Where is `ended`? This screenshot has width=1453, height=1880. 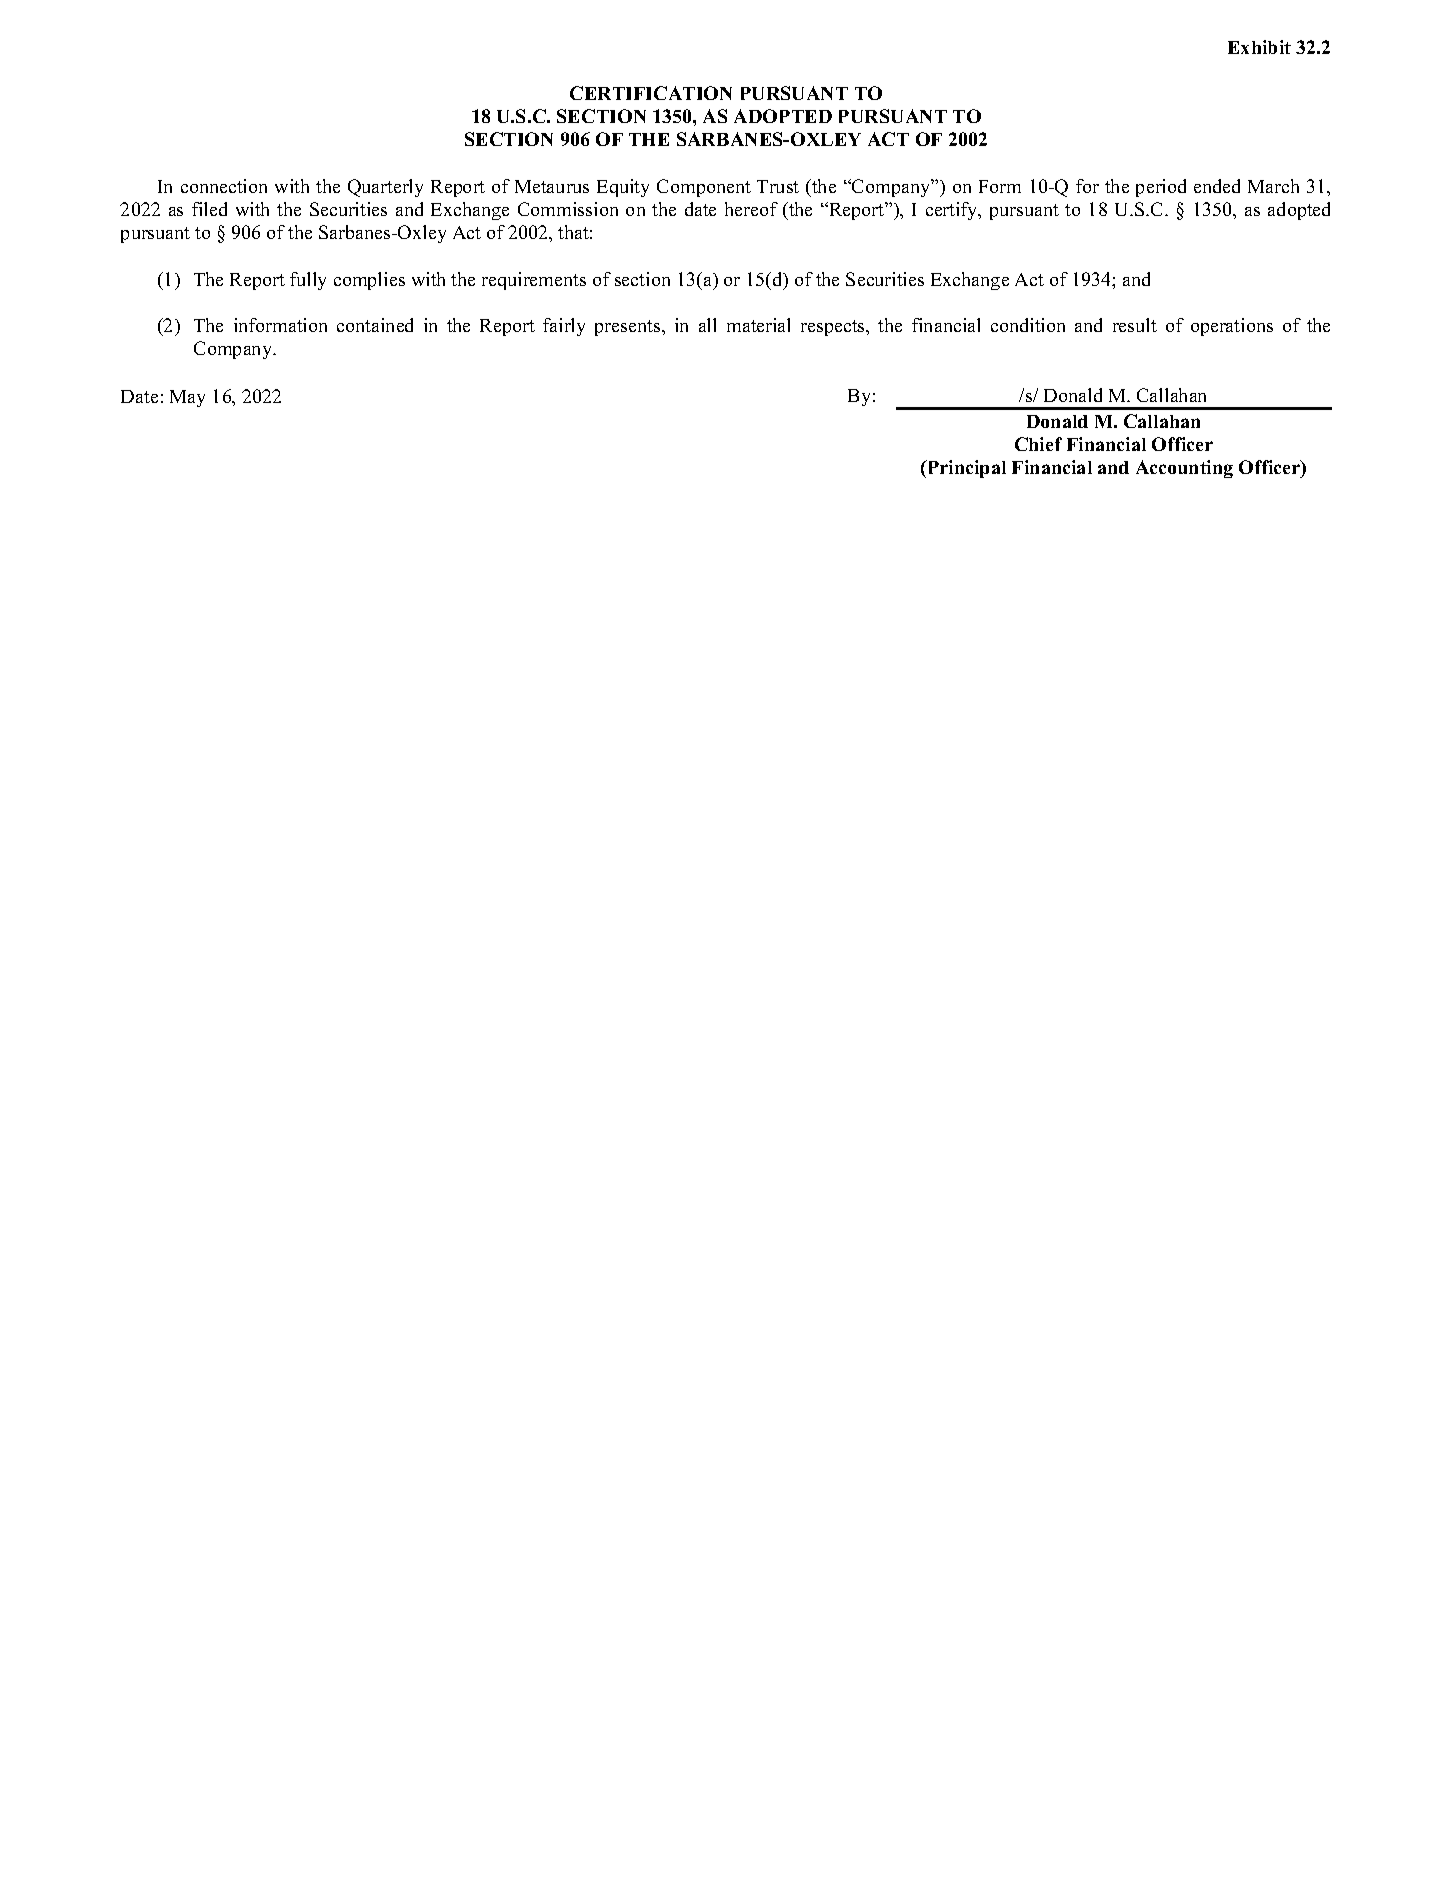
ended is located at coordinates (1217, 186).
